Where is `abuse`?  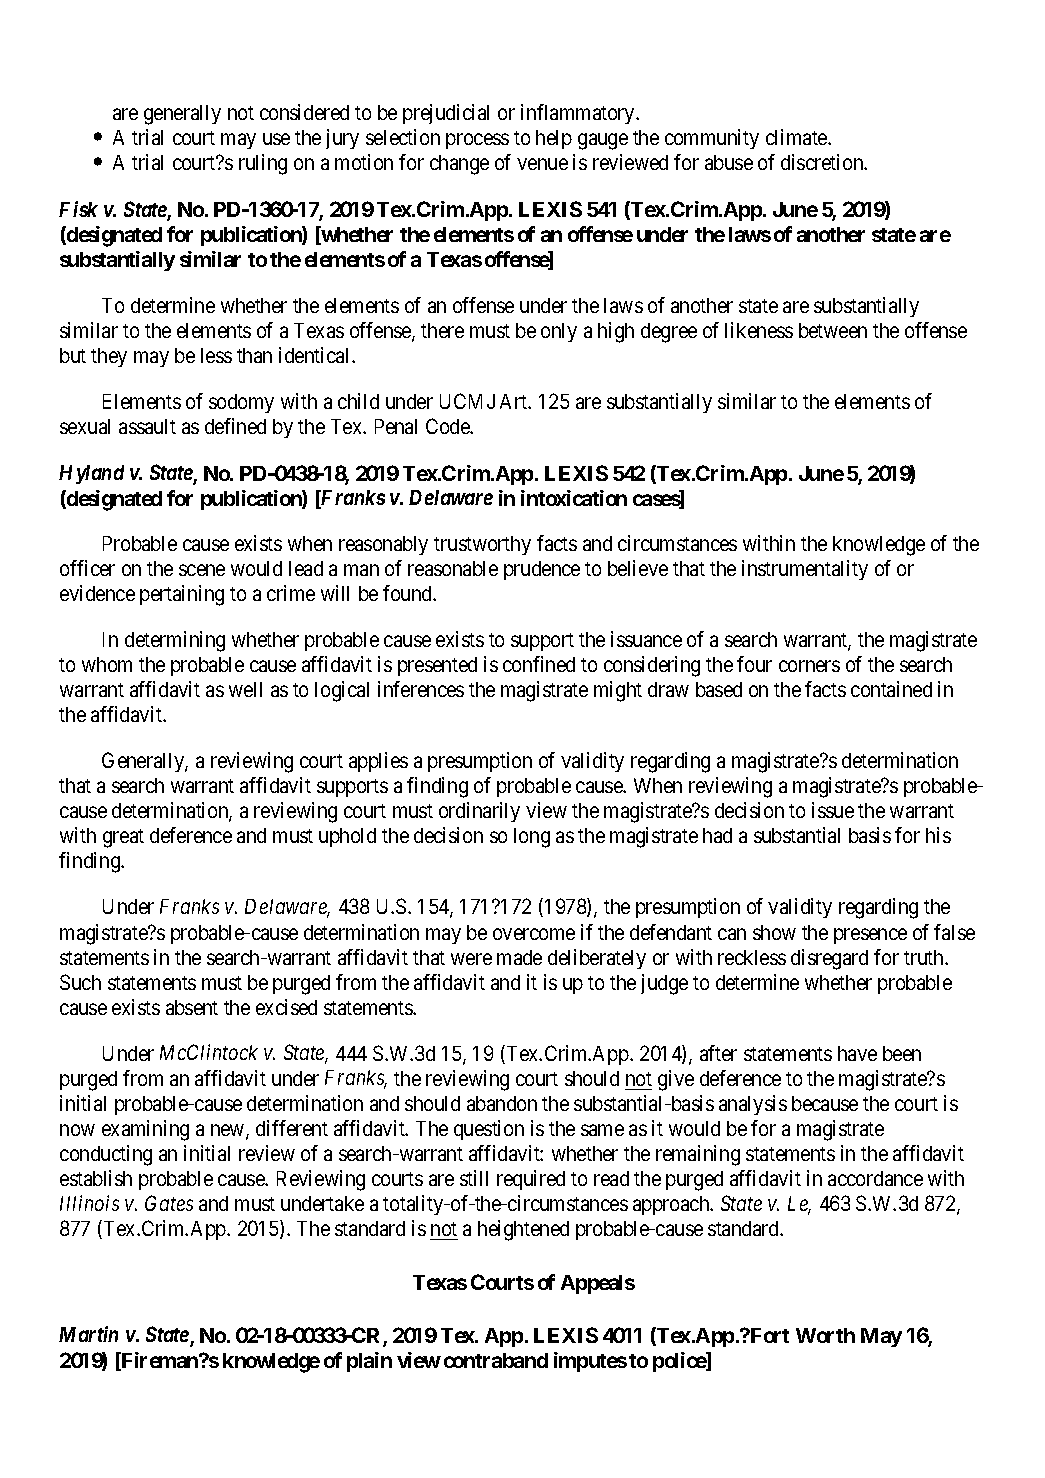 abuse is located at coordinates (729, 162).
